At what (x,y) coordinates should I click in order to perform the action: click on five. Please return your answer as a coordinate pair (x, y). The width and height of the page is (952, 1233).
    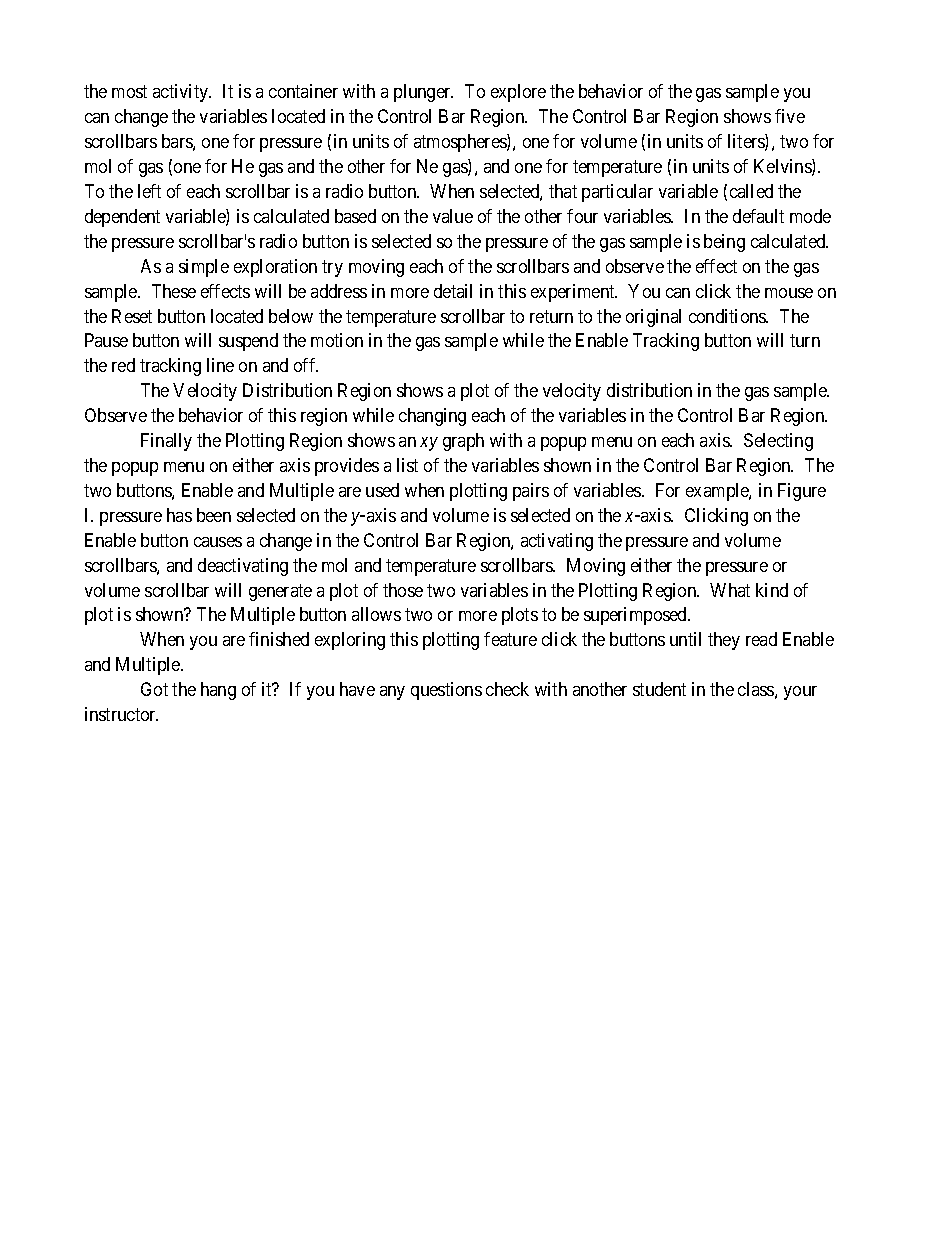
    Looking at the image, I should click on (790, 116).
